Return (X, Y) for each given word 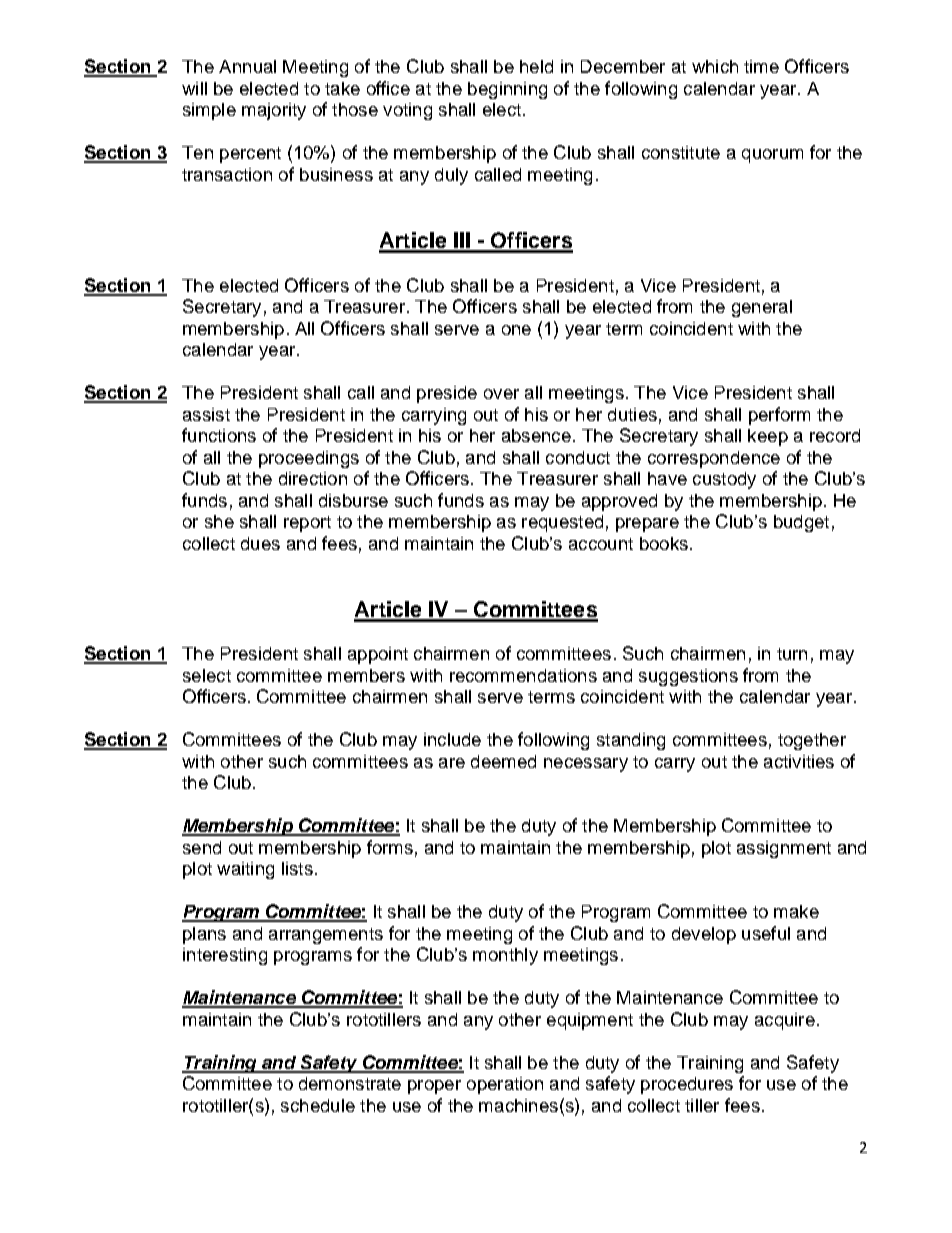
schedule (318, 1105)
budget (801, 523)
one (516, 330)
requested (562, 523)
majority (274, 111)
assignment (784, 849)
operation (505, 1085)
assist (206, 414)
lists (297, 868)
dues (260, 543)
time (761, 66)
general (762, 308)
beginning (507, 90)
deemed (503, 761)
